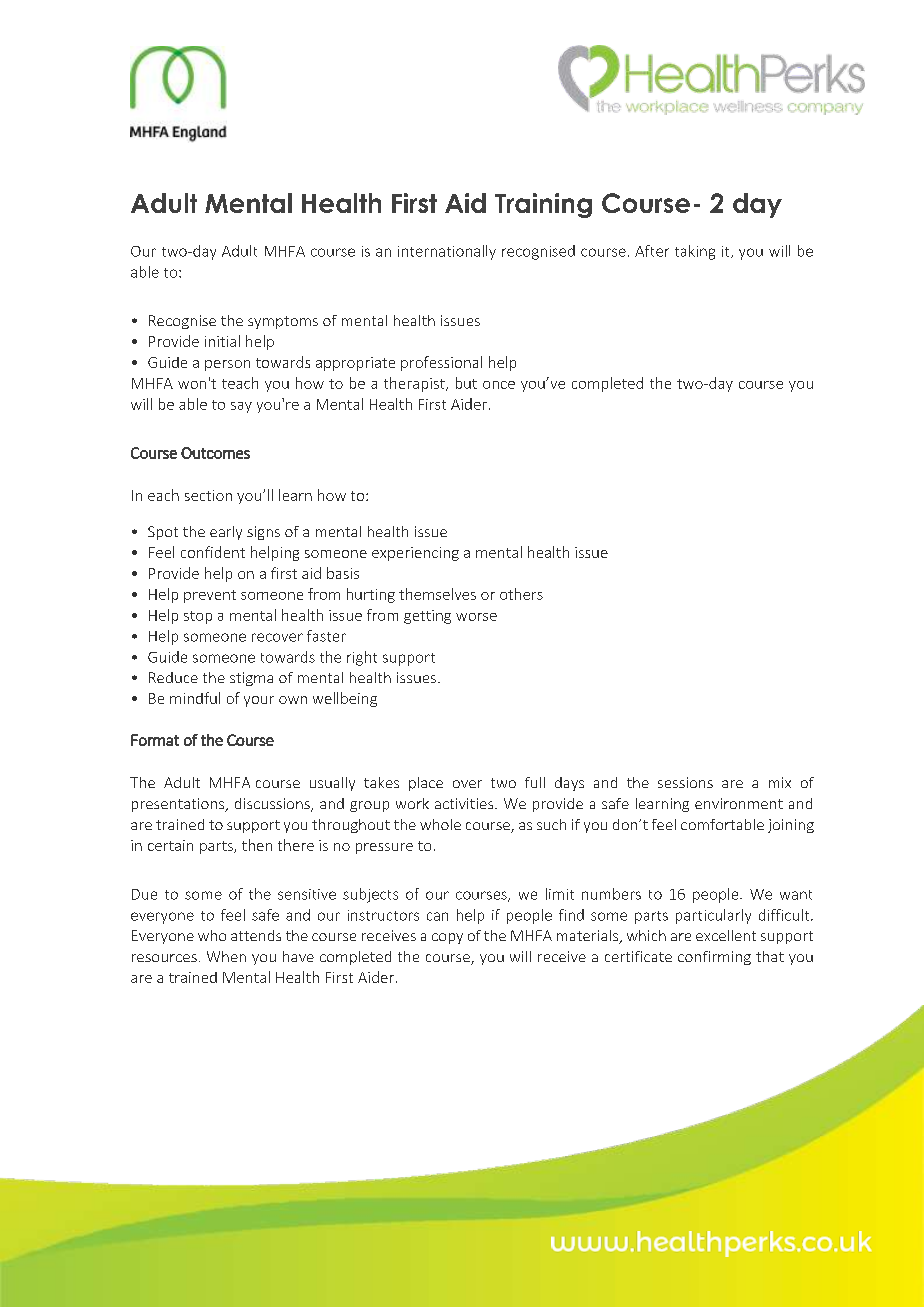  What do you see at coordinates (695, 252) in the image?
I see `taking` at bounding box center [695, 252].
